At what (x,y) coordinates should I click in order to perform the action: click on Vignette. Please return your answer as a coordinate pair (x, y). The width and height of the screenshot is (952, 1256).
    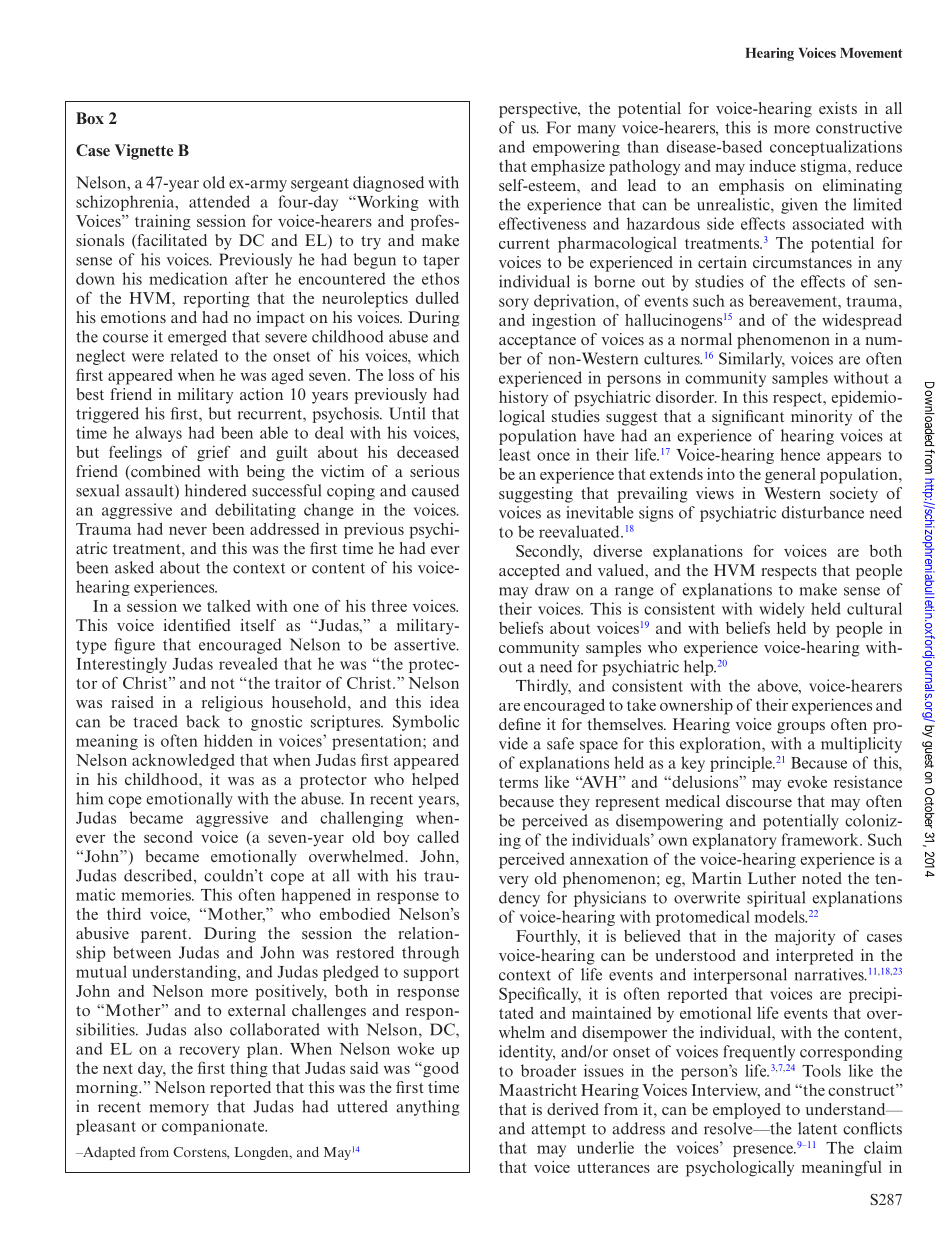
    Looking at the image, I should click on (144, 152).
